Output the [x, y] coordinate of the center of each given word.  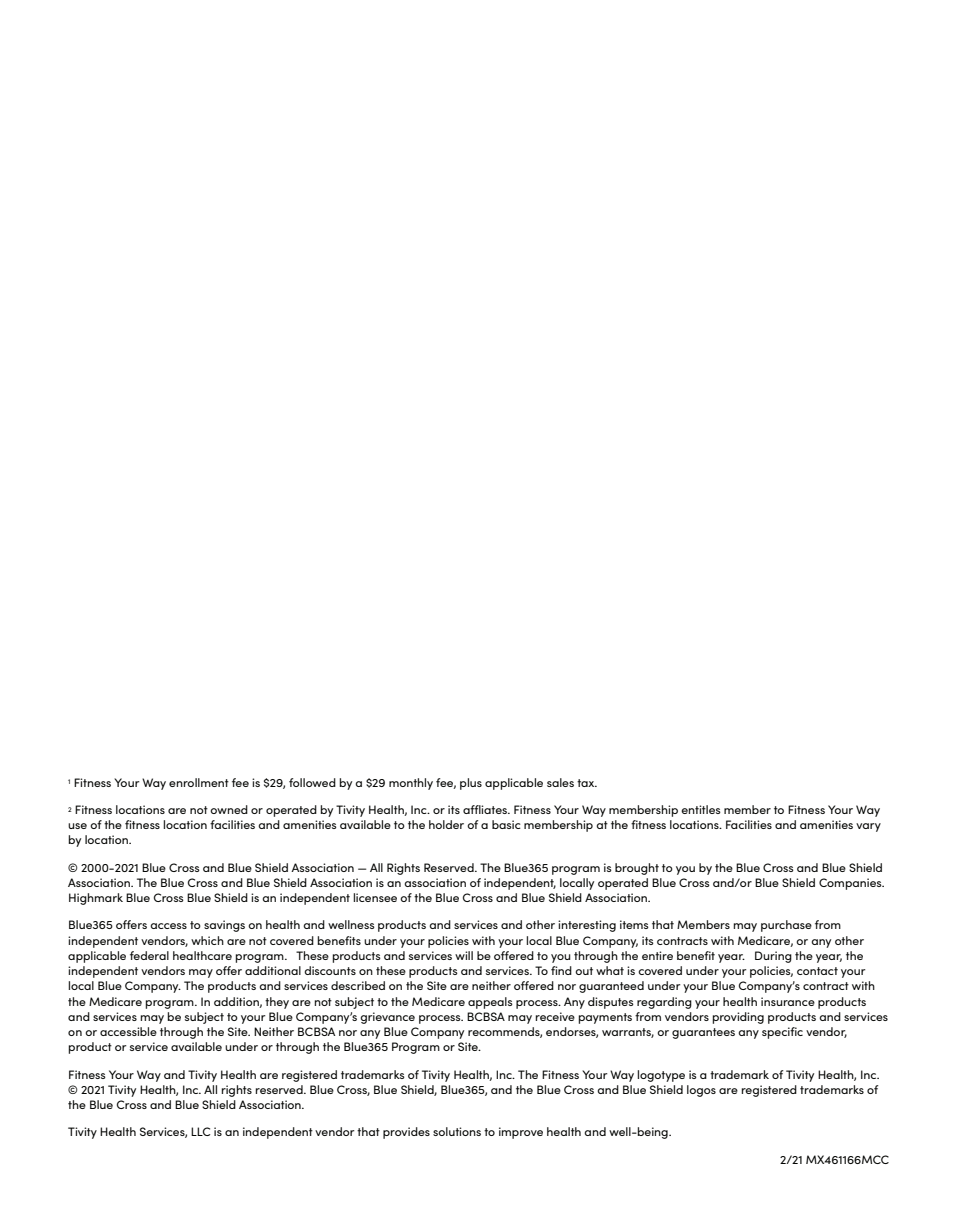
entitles [701, 809]
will [464, 955]
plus [471, 784]
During [773, 957]
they [277, 1003]
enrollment [199, 782]
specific [782, 1033]
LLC [200, 1131]
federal [149, 955]
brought [637, 869]
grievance [387, 1018]
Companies [851, 884]
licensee [375, 897]
